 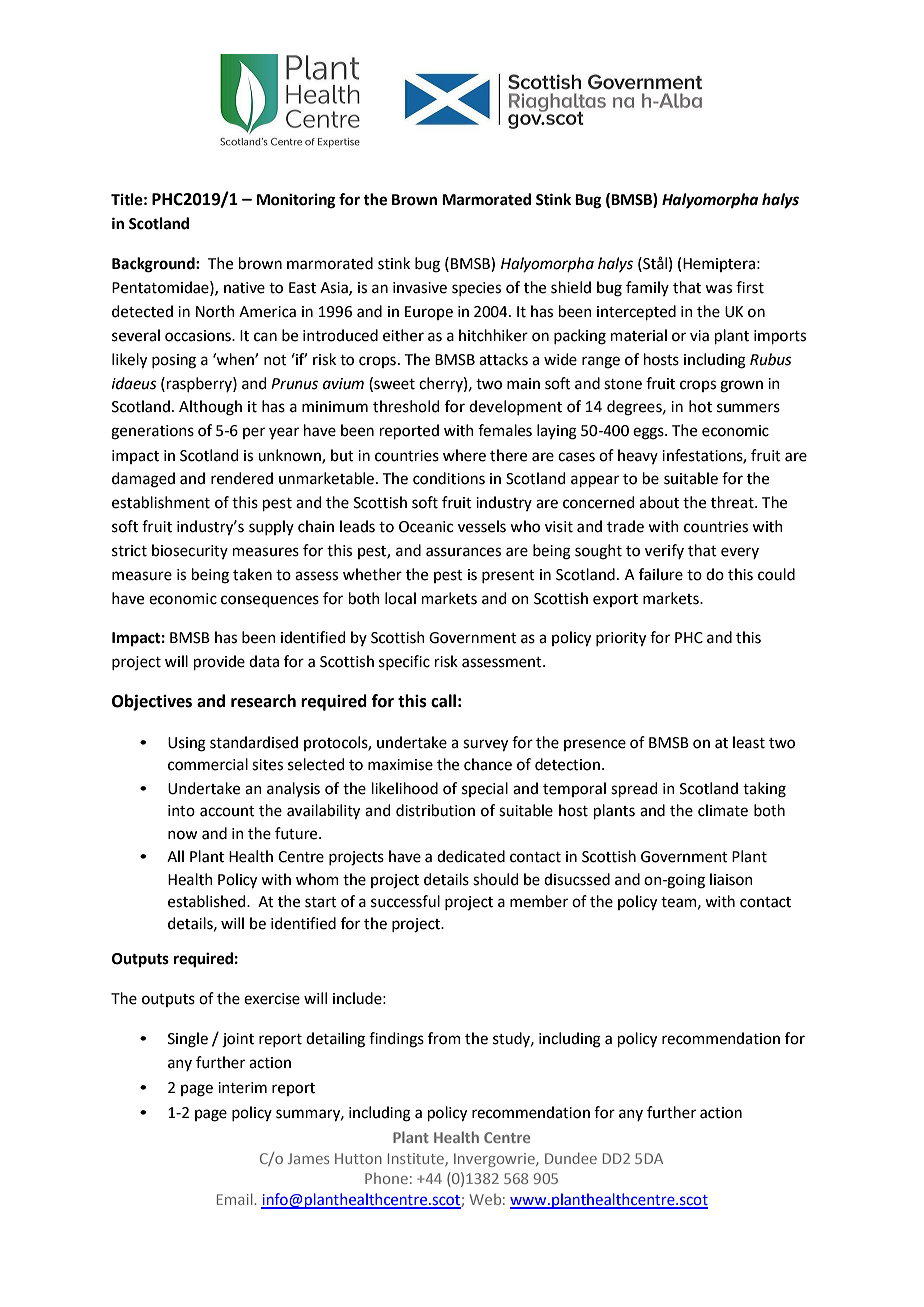 I want to click on established, so click(x=208, y=901).
